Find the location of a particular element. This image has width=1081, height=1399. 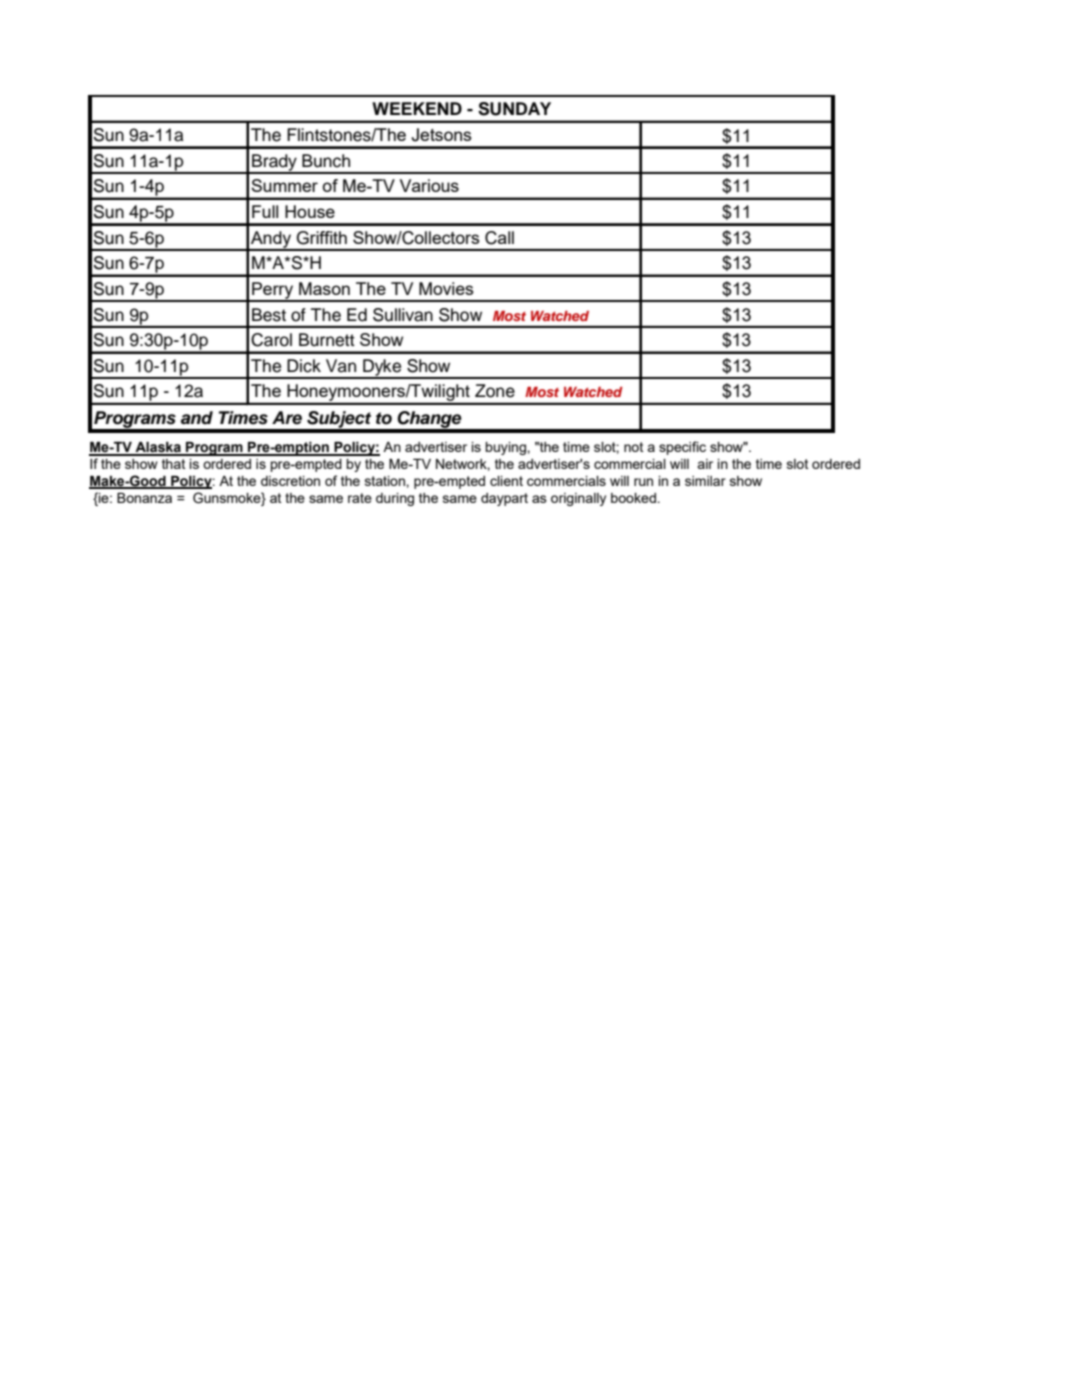

WEEKEND is located at coordinates (417, 108).
